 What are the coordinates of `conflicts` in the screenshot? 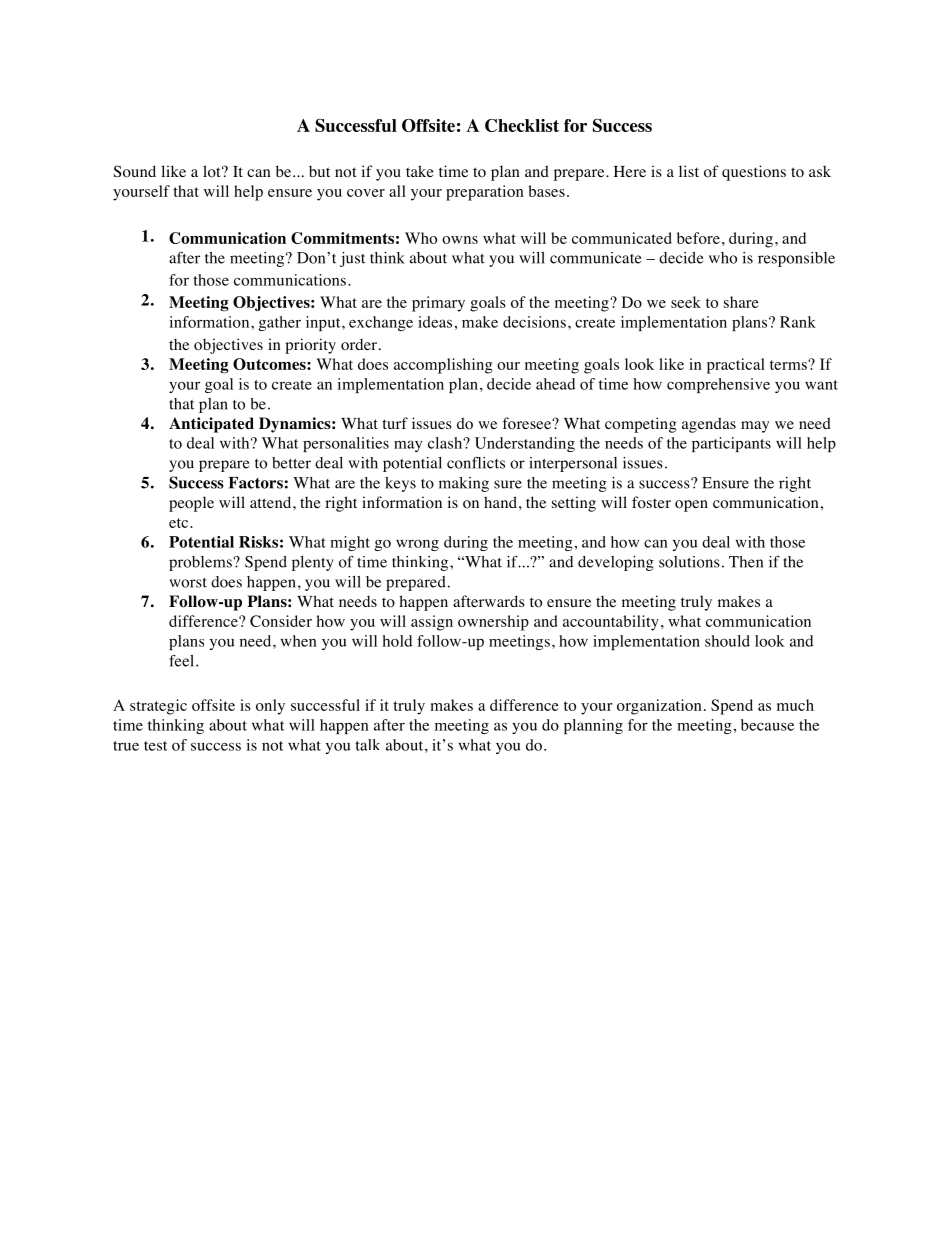 It's located at (476, 463).
